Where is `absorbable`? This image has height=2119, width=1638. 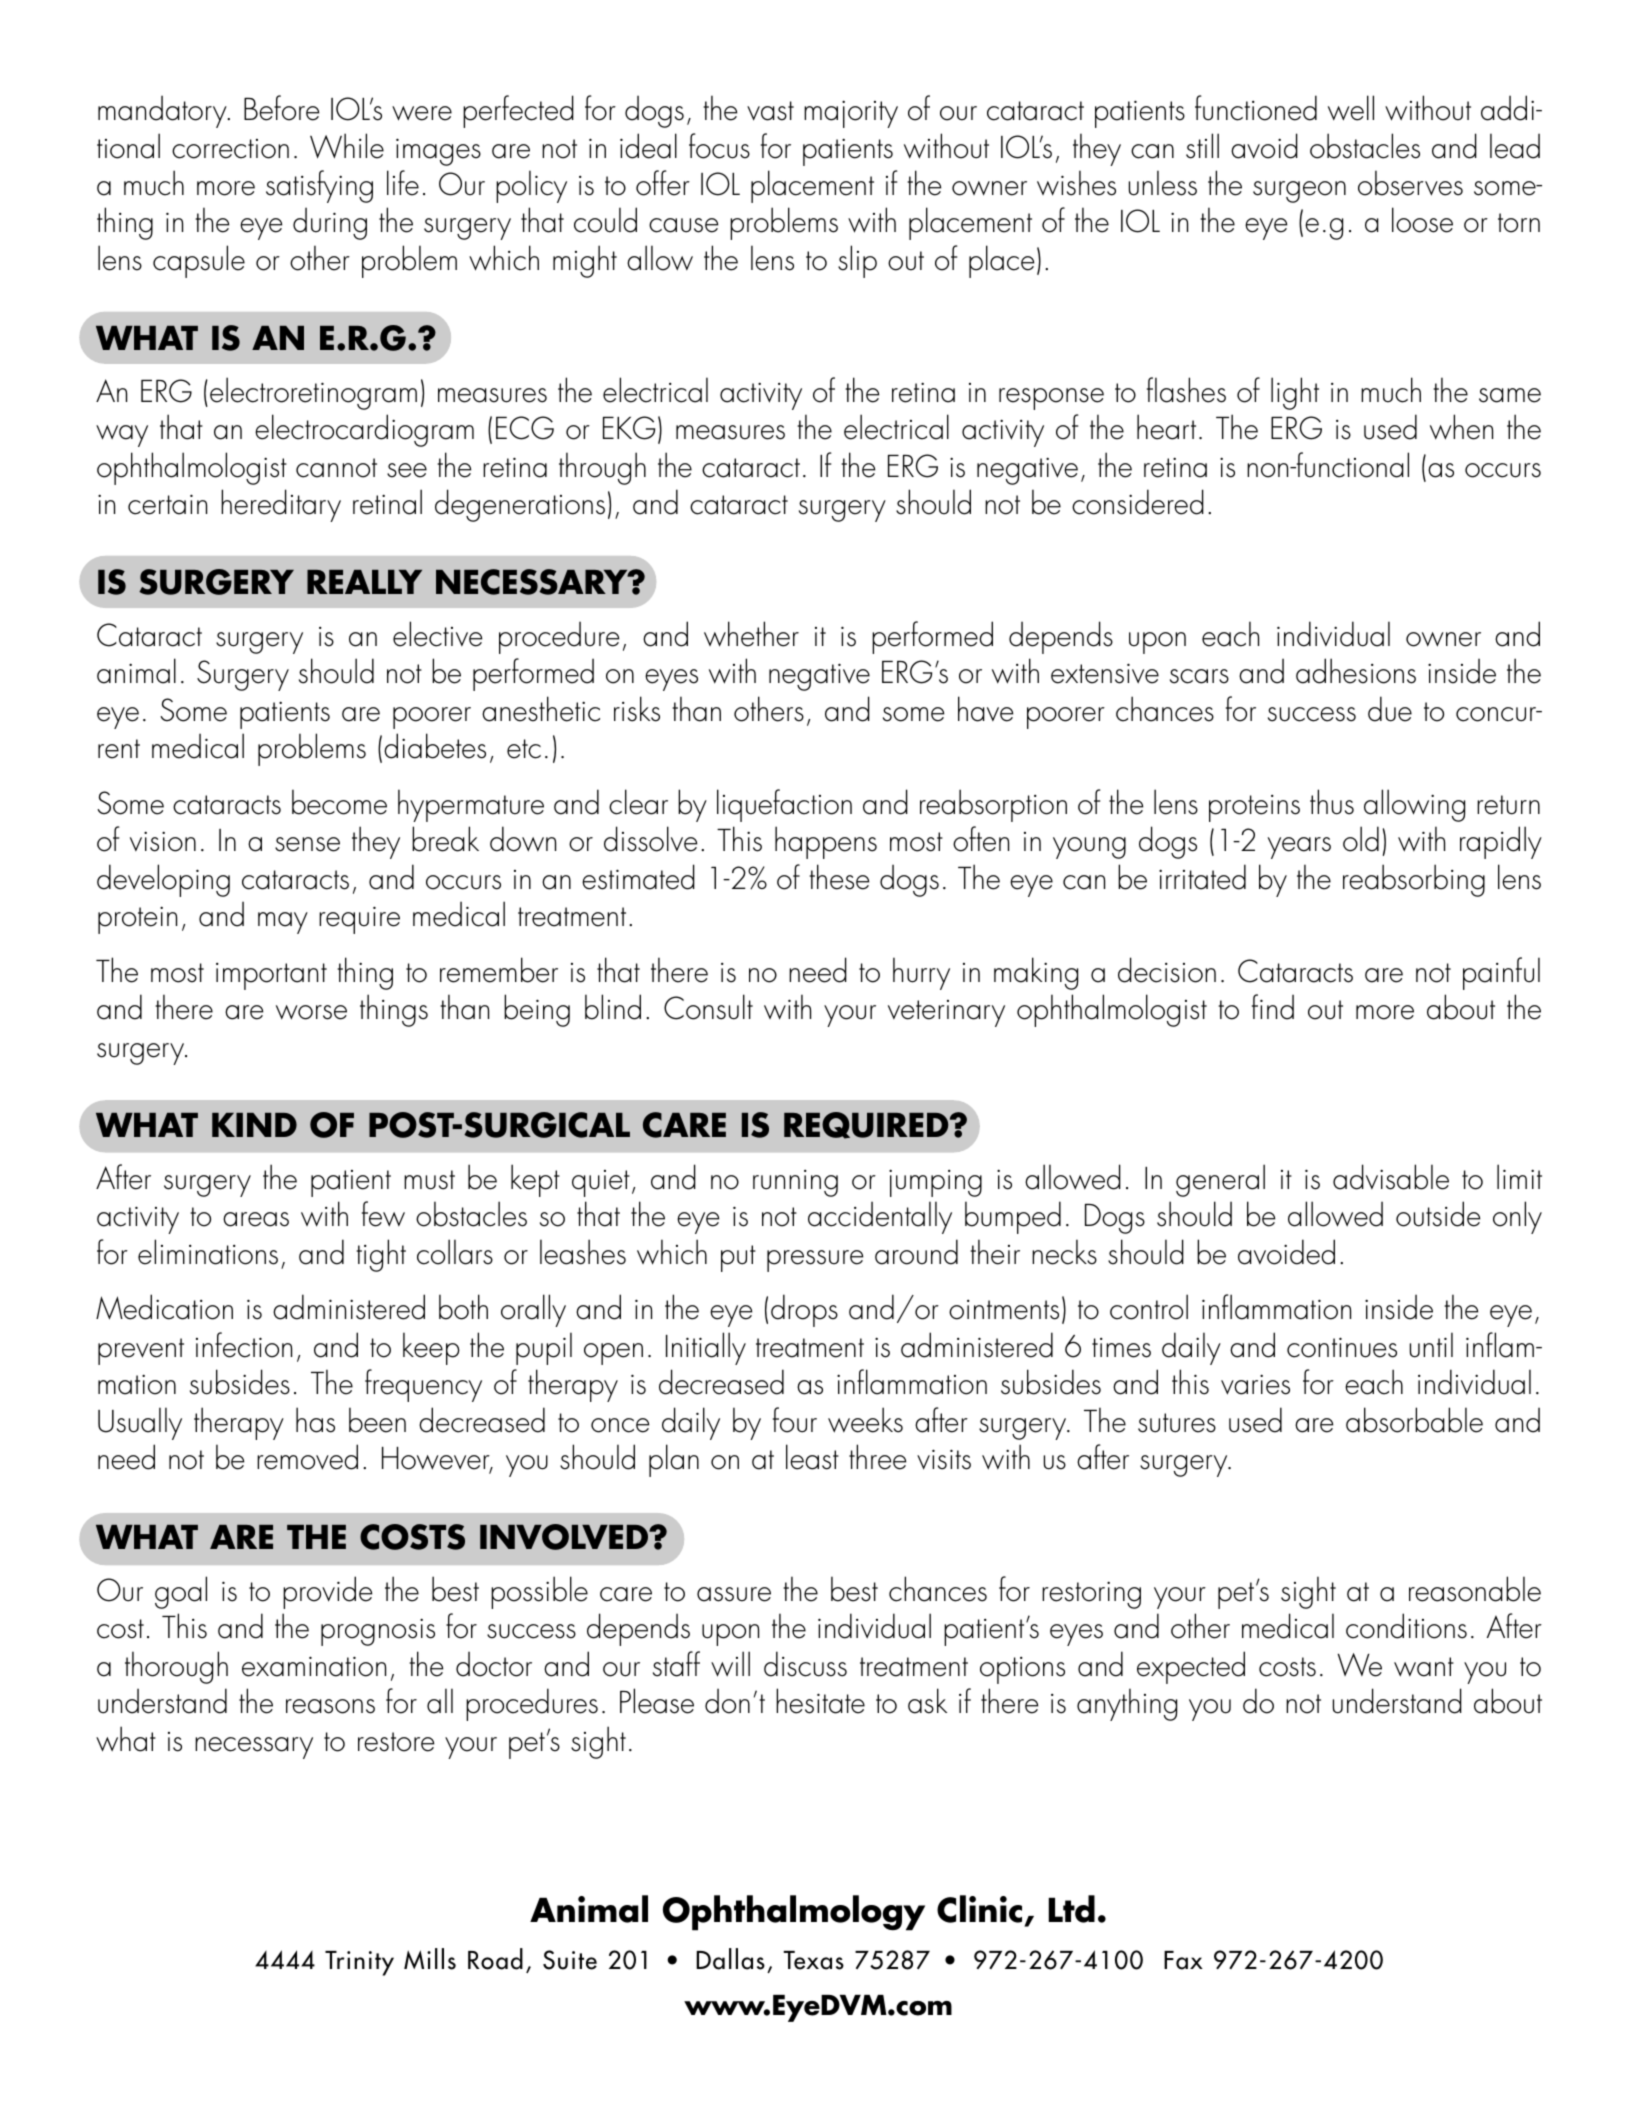
absorbable is located at coordinates (1414, 1420).
